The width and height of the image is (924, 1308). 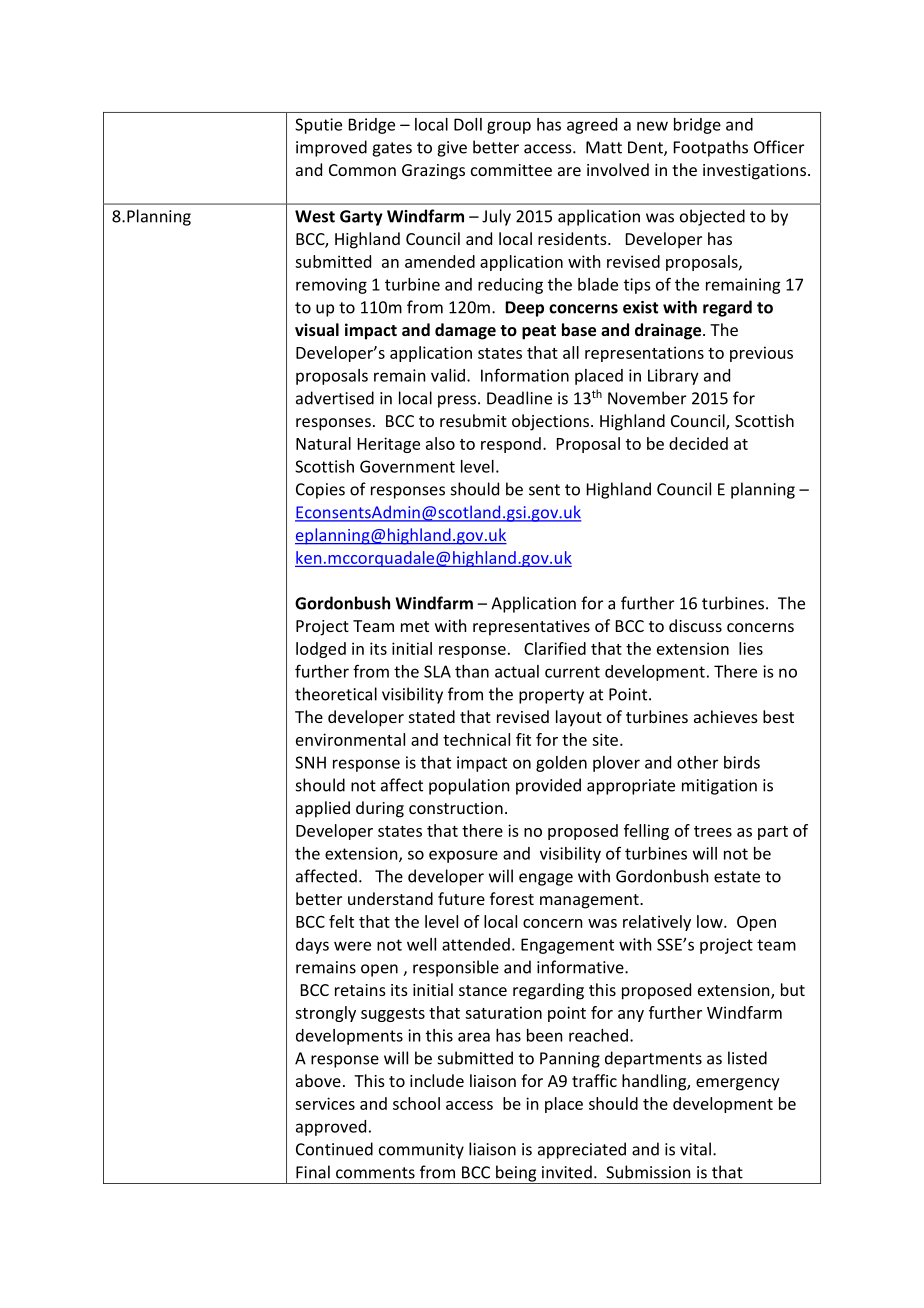 What do you see at coordinates (754, 172) in the image?
I see `investigations` at bounding box center [754, 172].
